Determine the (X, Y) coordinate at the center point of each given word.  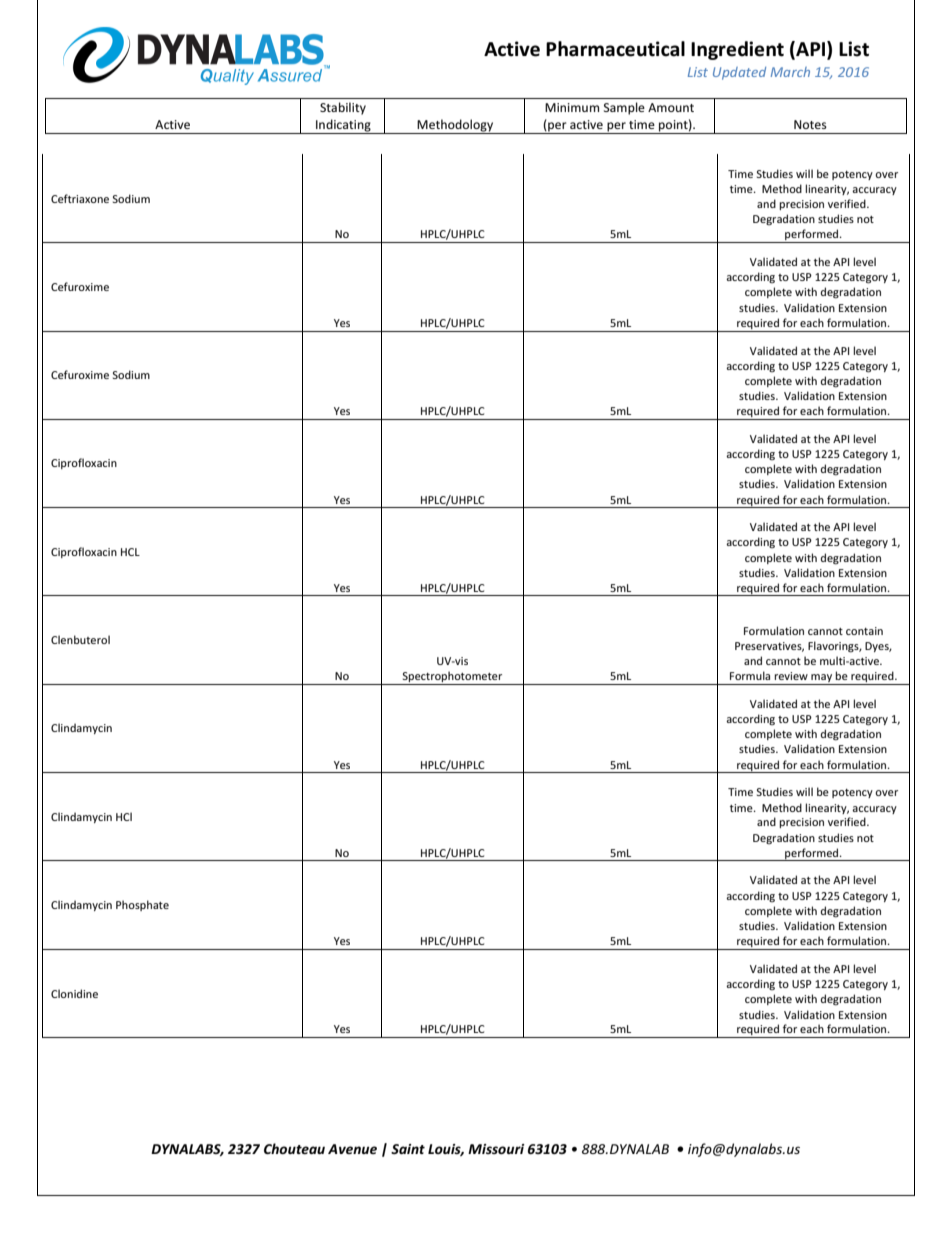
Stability (343, 108)
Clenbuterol (80, 639)
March (790, 72)
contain (864, 631)
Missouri (496, 1149)
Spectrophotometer (452, 678)
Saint (408, 1149)
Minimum (572, 107)
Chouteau (294, 1148)
